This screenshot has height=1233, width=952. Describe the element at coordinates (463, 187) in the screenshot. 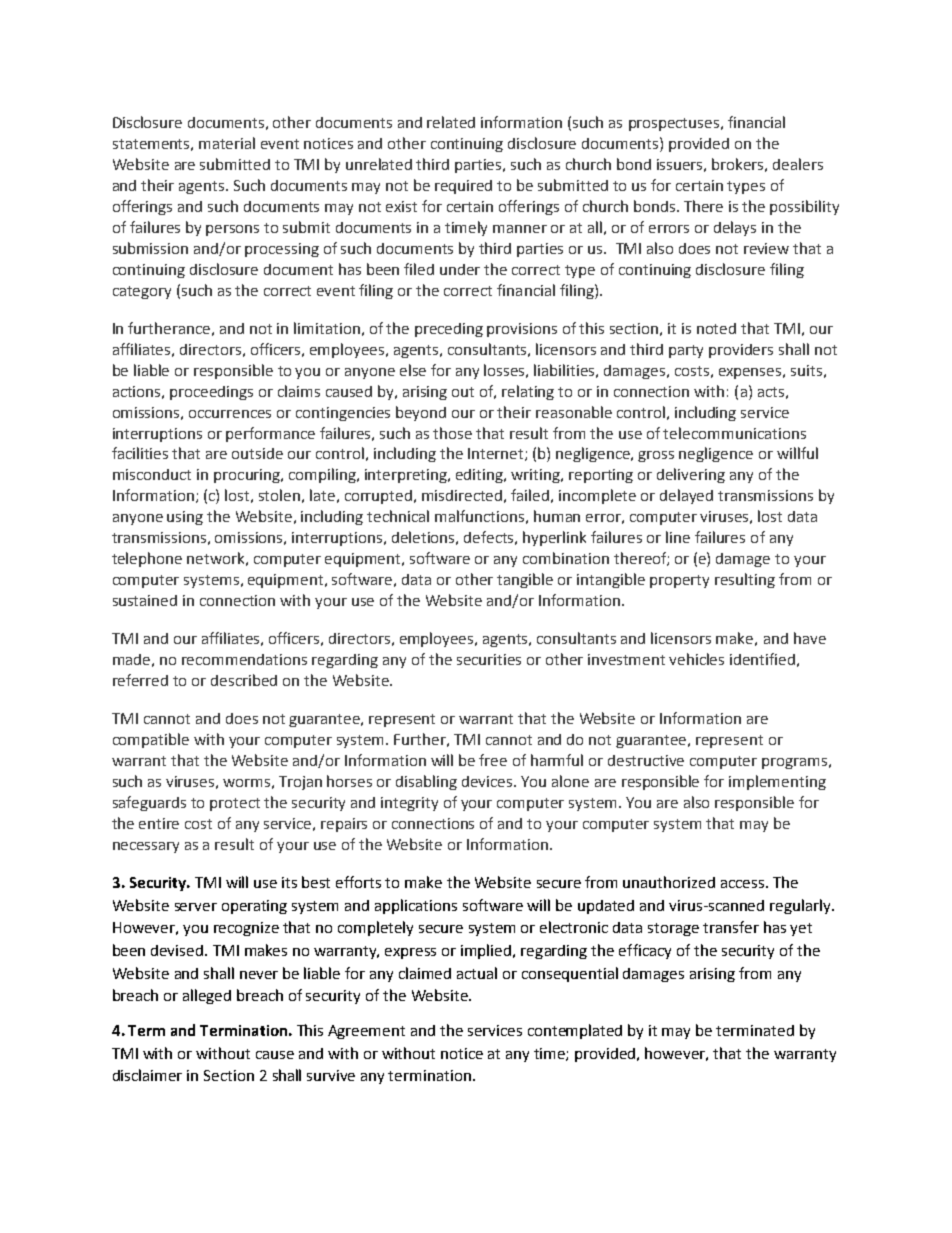

I see `required` at that location.
